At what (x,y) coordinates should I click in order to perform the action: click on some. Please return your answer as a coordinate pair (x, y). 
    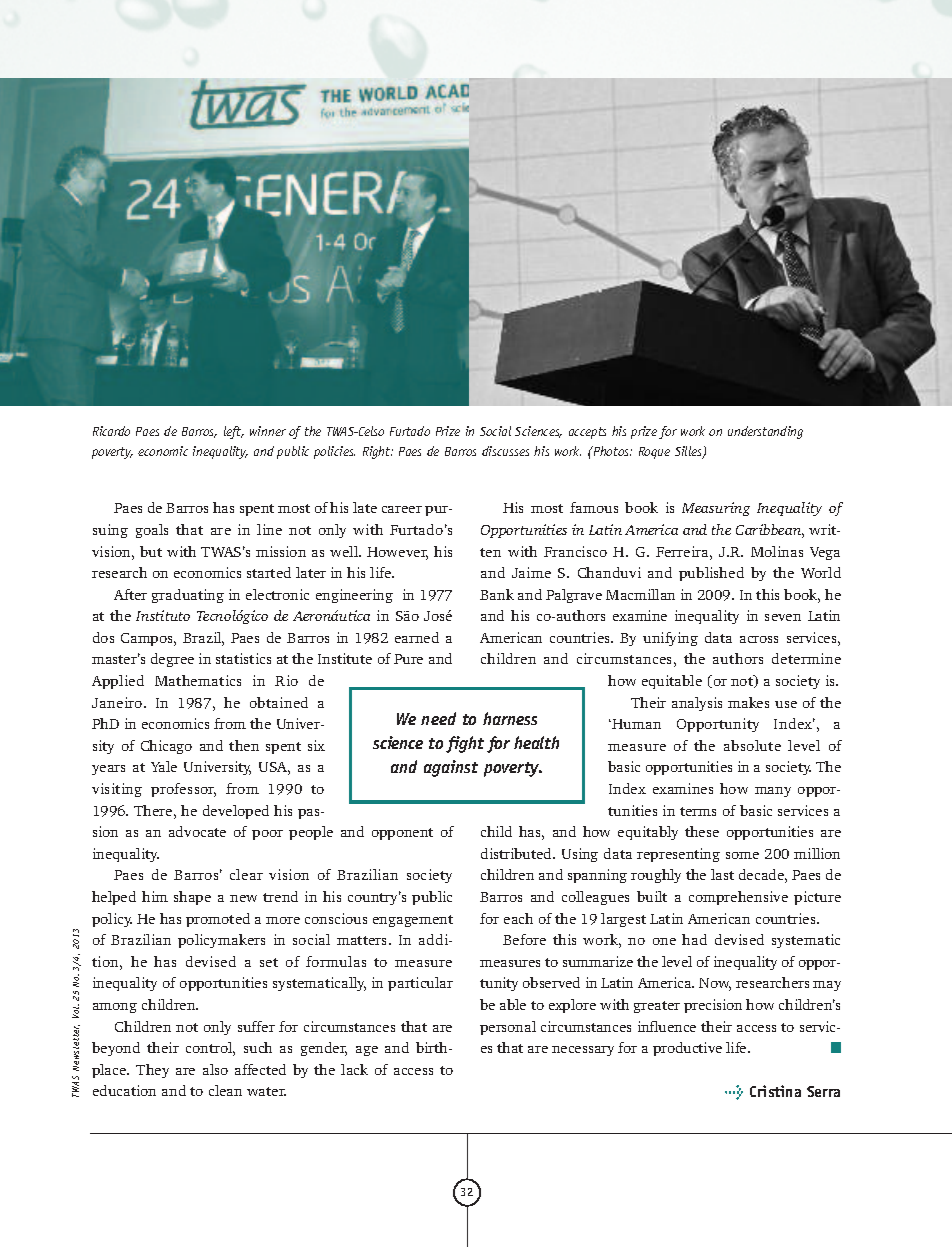
    Looking at the image, I should click on (742, 855).
